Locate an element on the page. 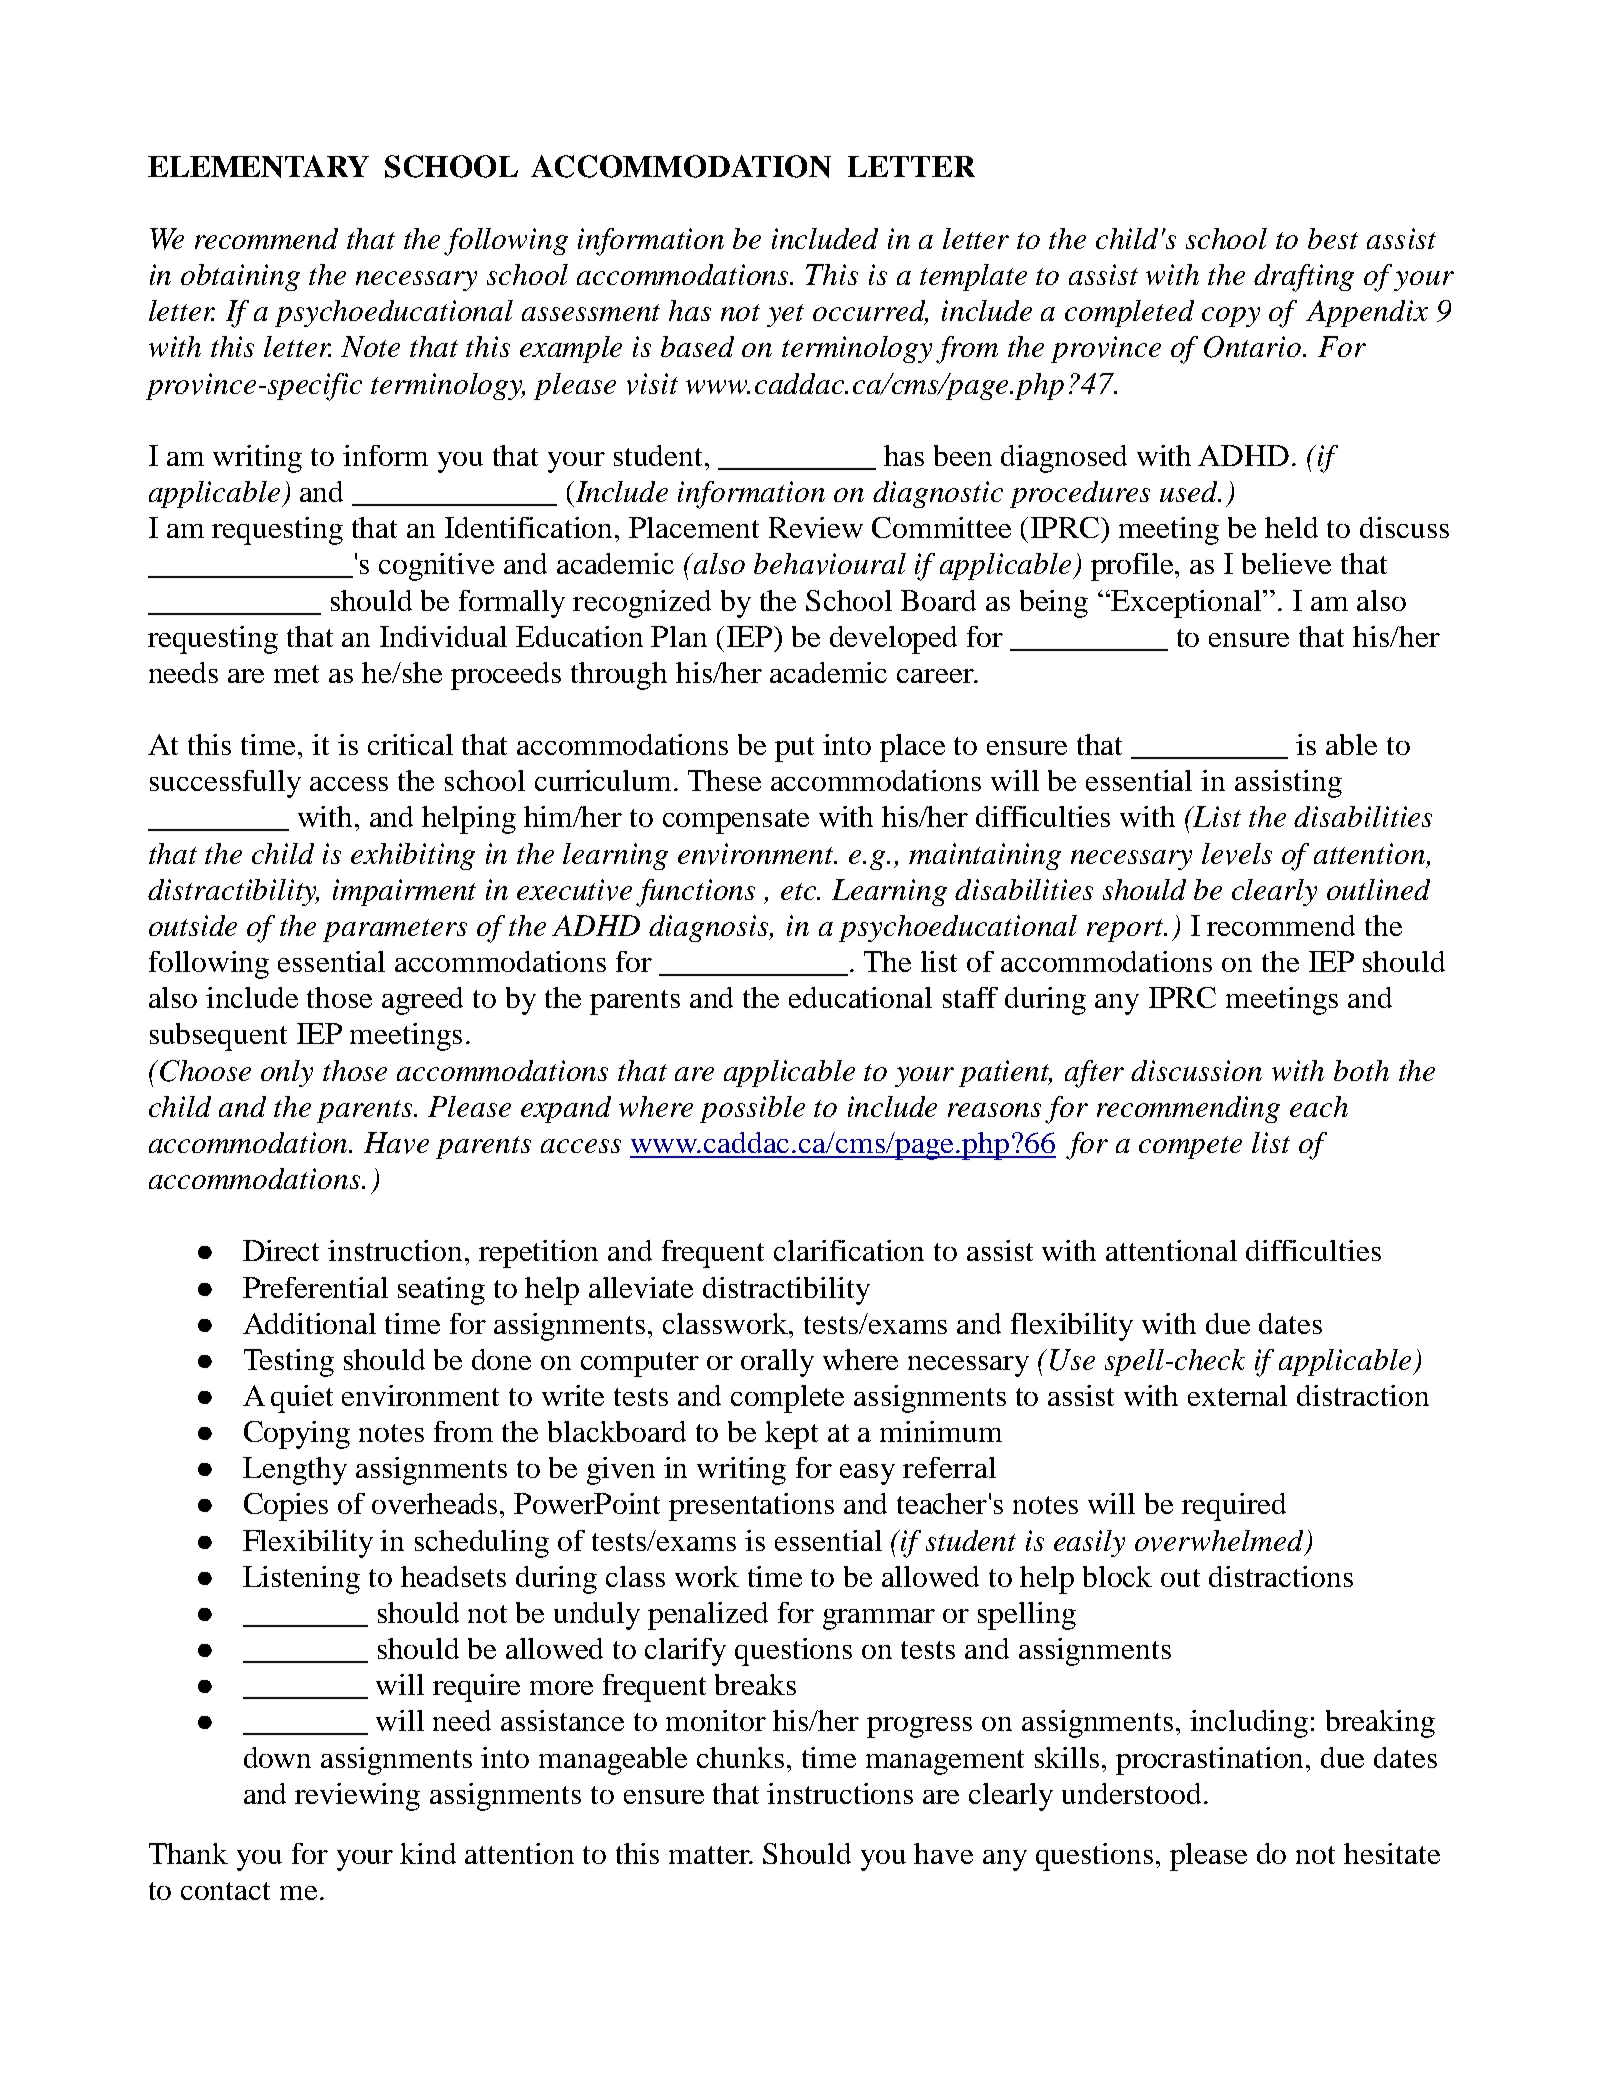 The height and width of the page is (2075, 1604). yet is located at coordinates (785, 315).
